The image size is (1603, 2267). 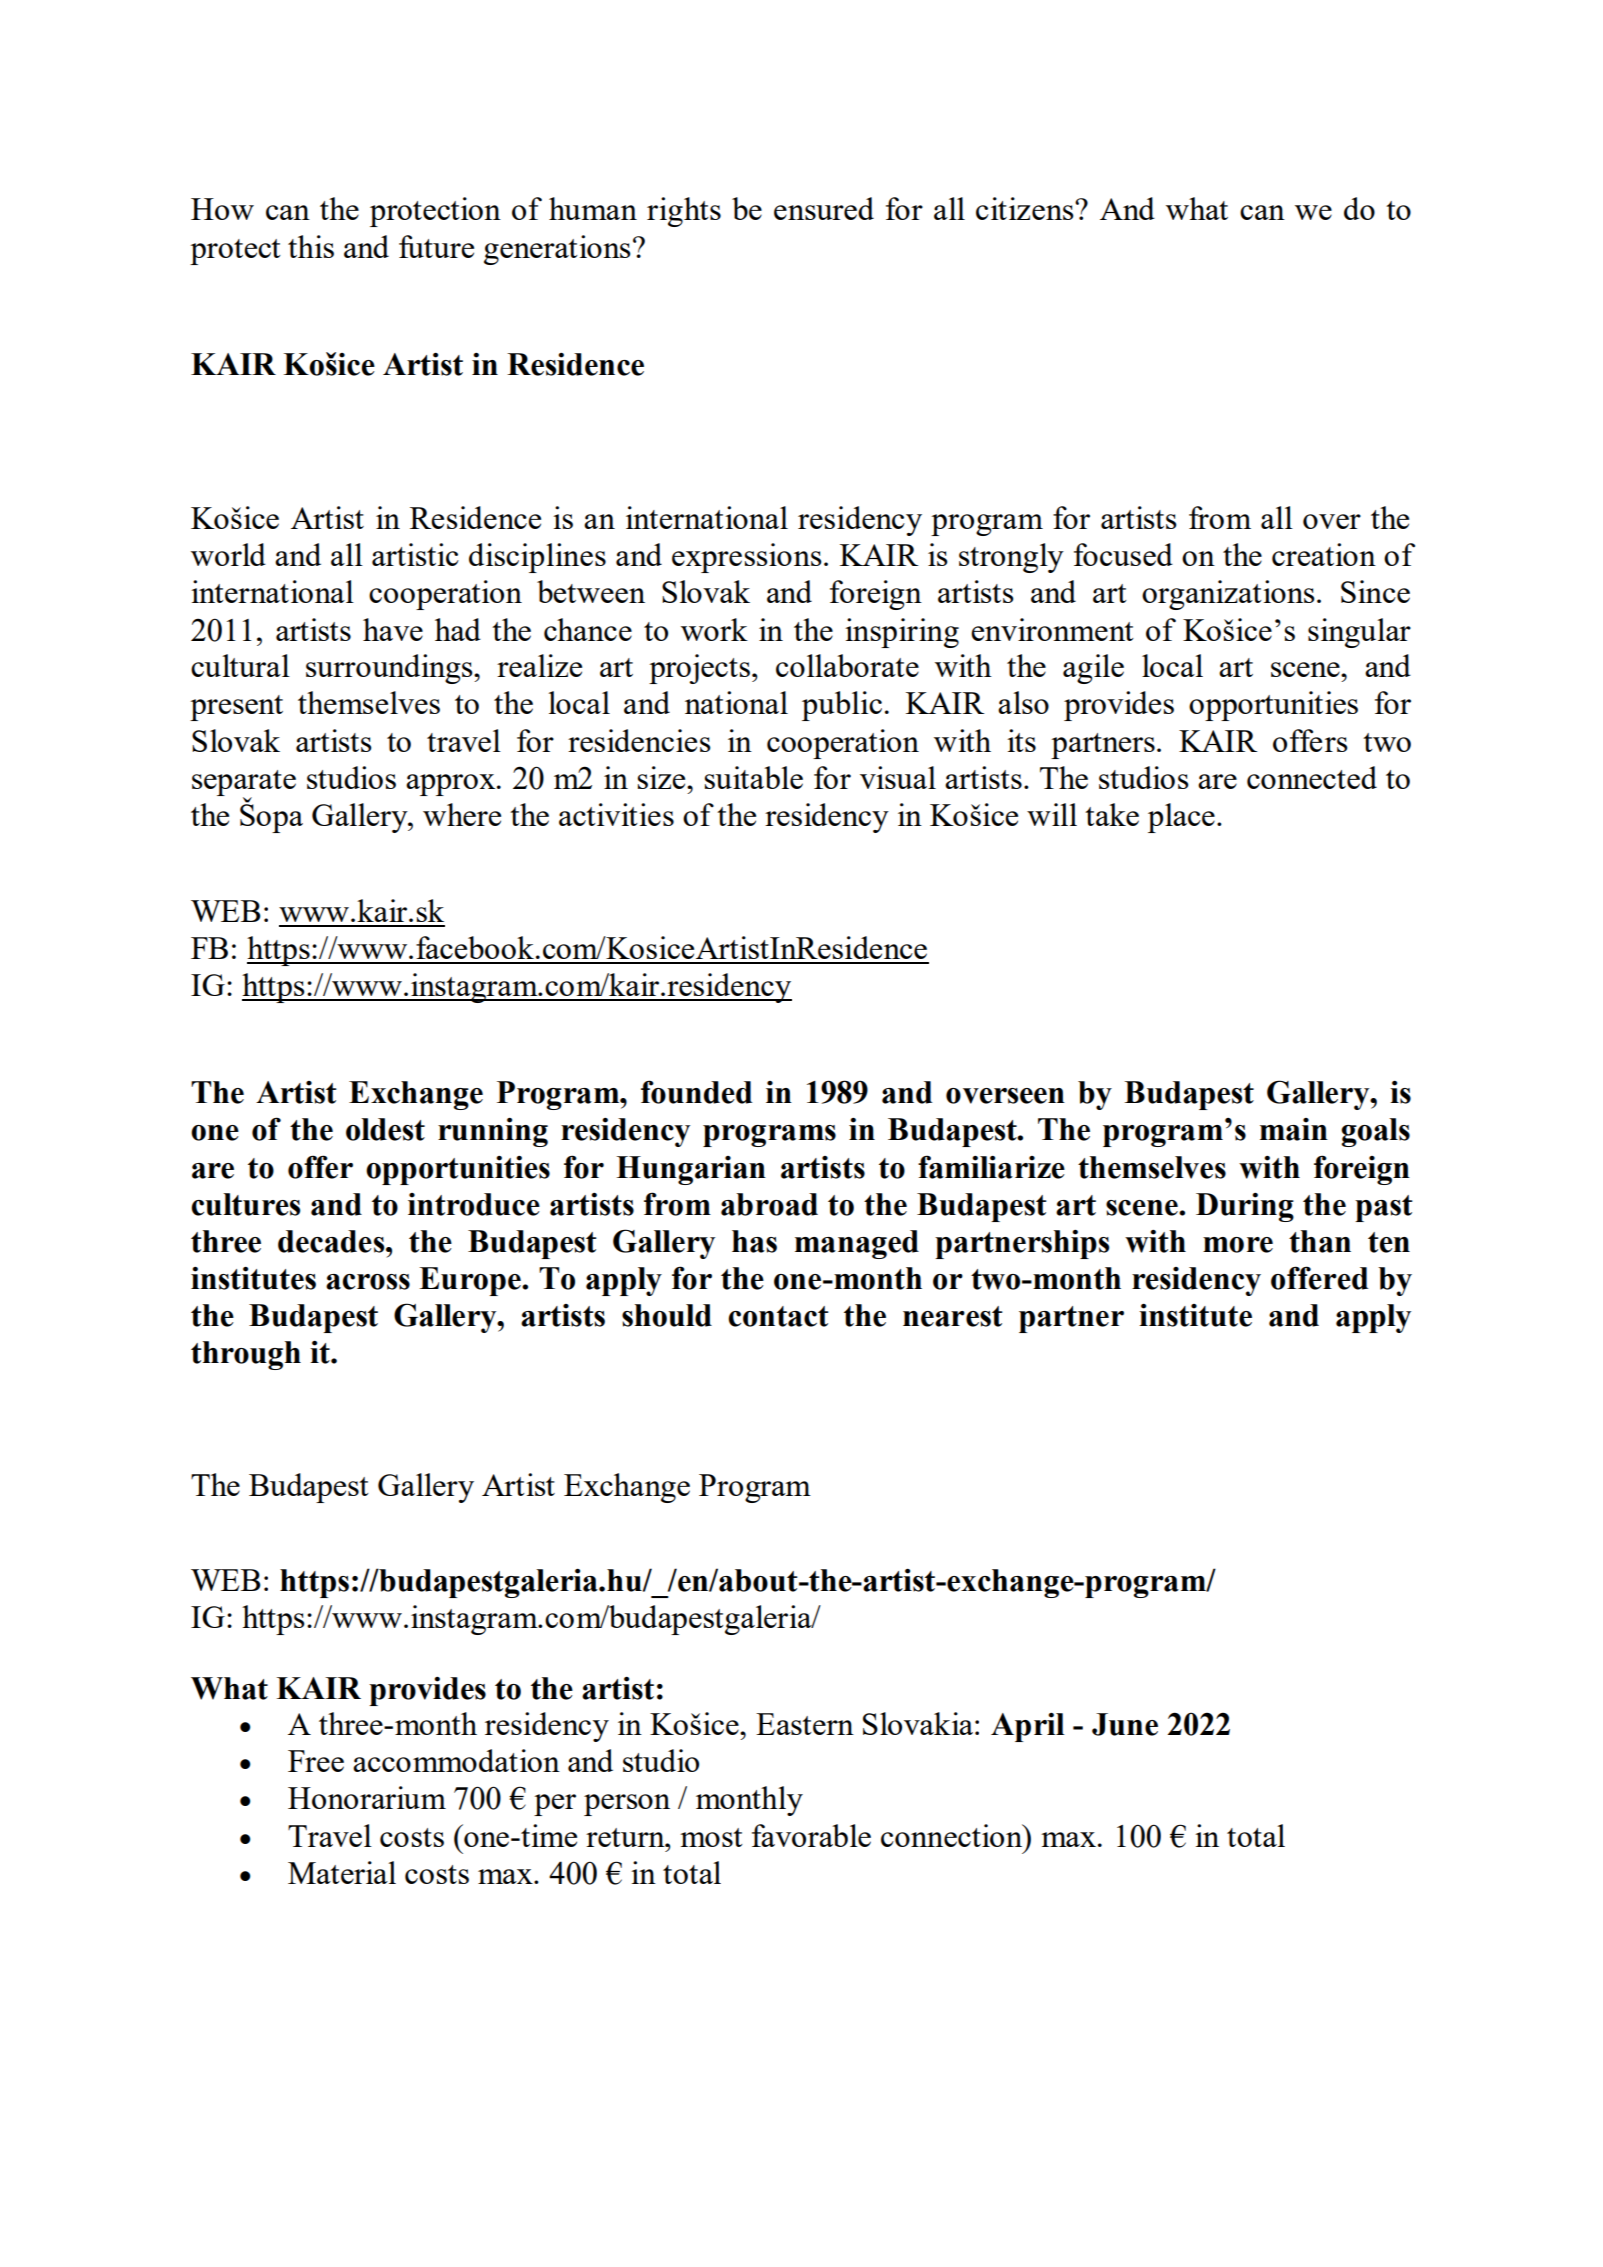 I want to click on founded, so click(x=696, y=1092).
